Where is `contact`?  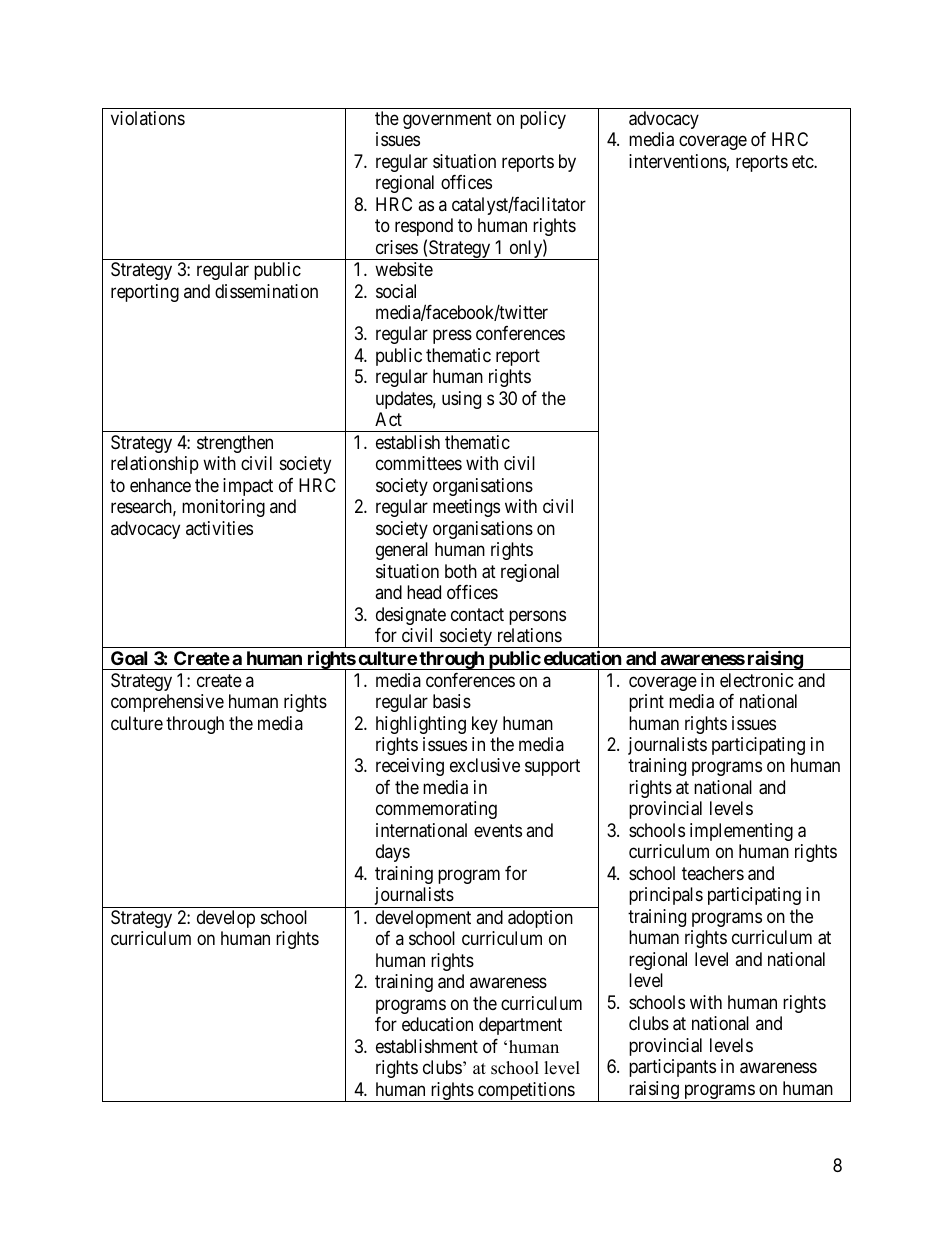
contact is located at coordinates (477, 614).
